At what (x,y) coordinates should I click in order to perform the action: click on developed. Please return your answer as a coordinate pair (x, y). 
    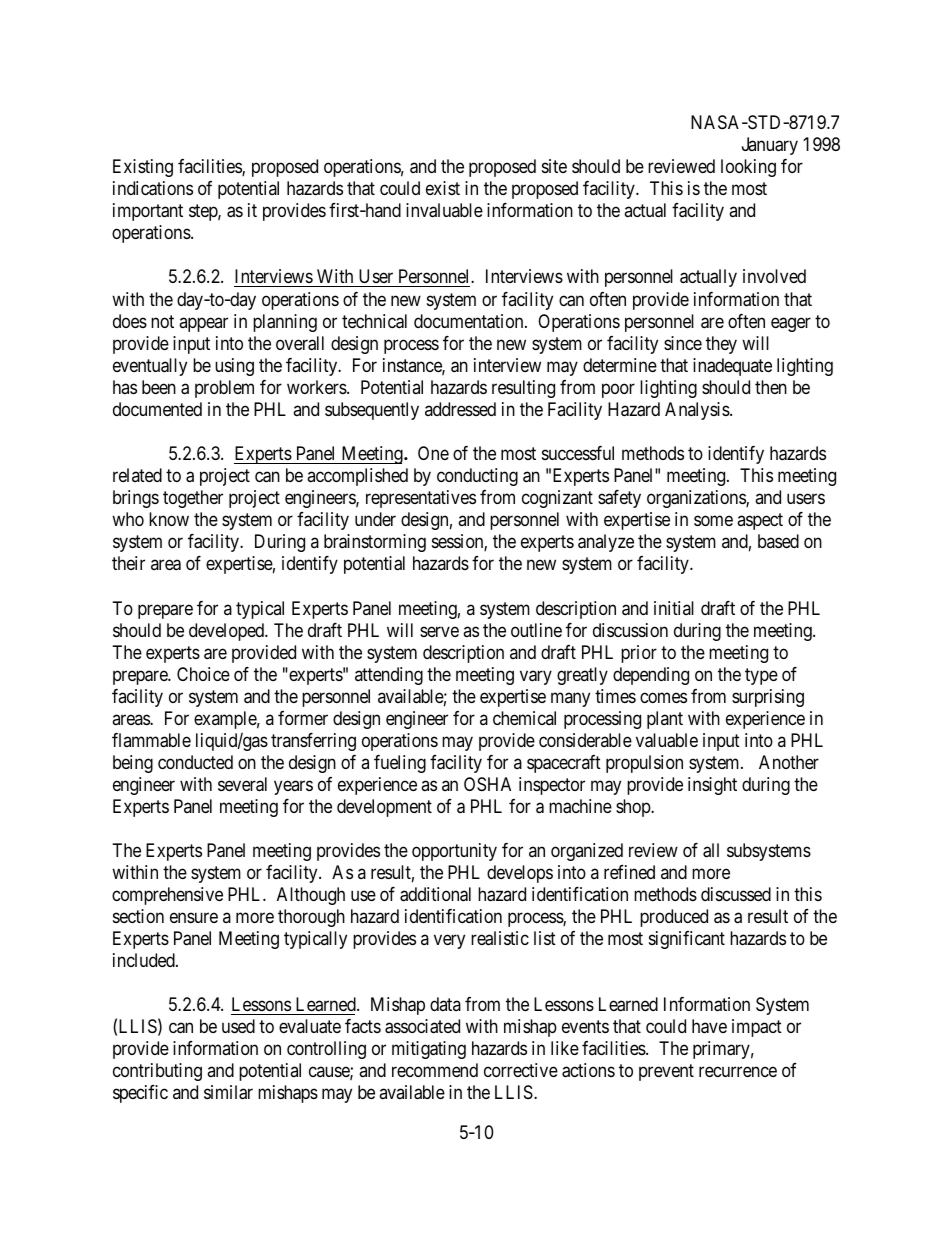
    Looking at the image, I should click on (228, 632).
